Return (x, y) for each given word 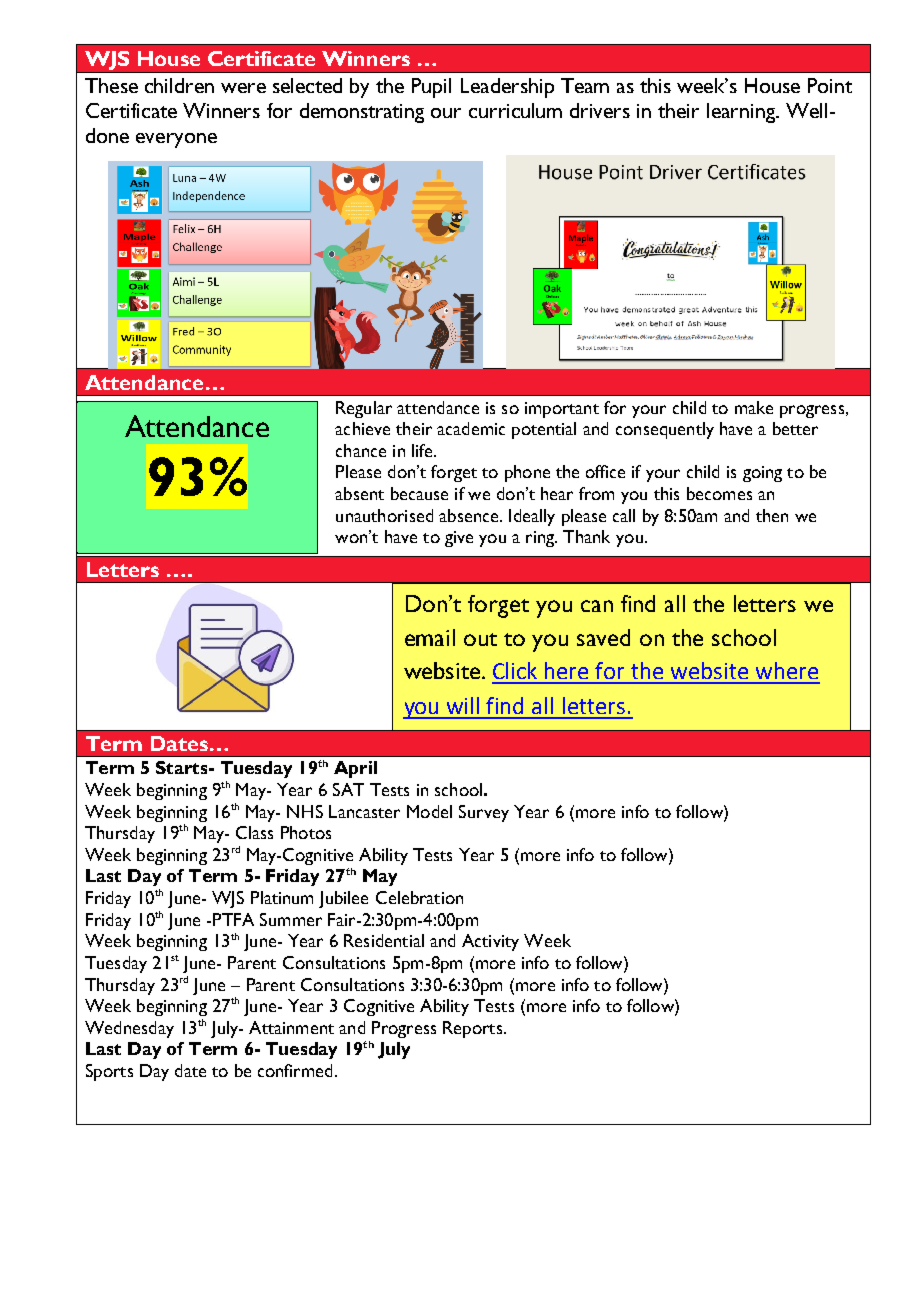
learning (742, 113)
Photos (306, 832)
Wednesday (129, 1029)
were (243, 88)
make (754, 407)
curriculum (515, 110)
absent (359, 493)
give (459, 539)
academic (471, 428)
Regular (364, 409)
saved (603, 637)
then (772, 515)
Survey (484, 813)
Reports (472, 1029)
